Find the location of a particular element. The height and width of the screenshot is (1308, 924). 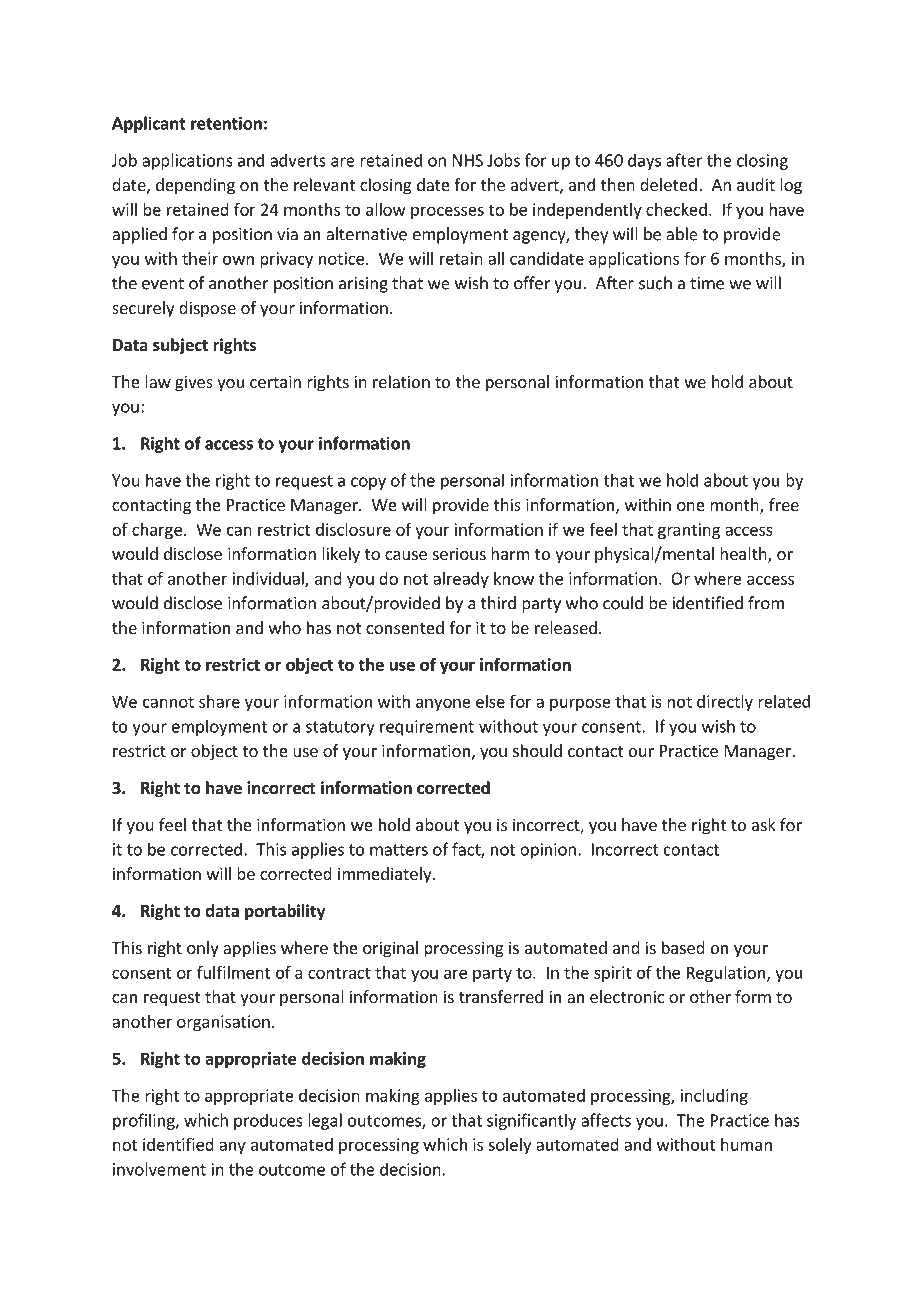

charge is located at coordinates (157, 531).
